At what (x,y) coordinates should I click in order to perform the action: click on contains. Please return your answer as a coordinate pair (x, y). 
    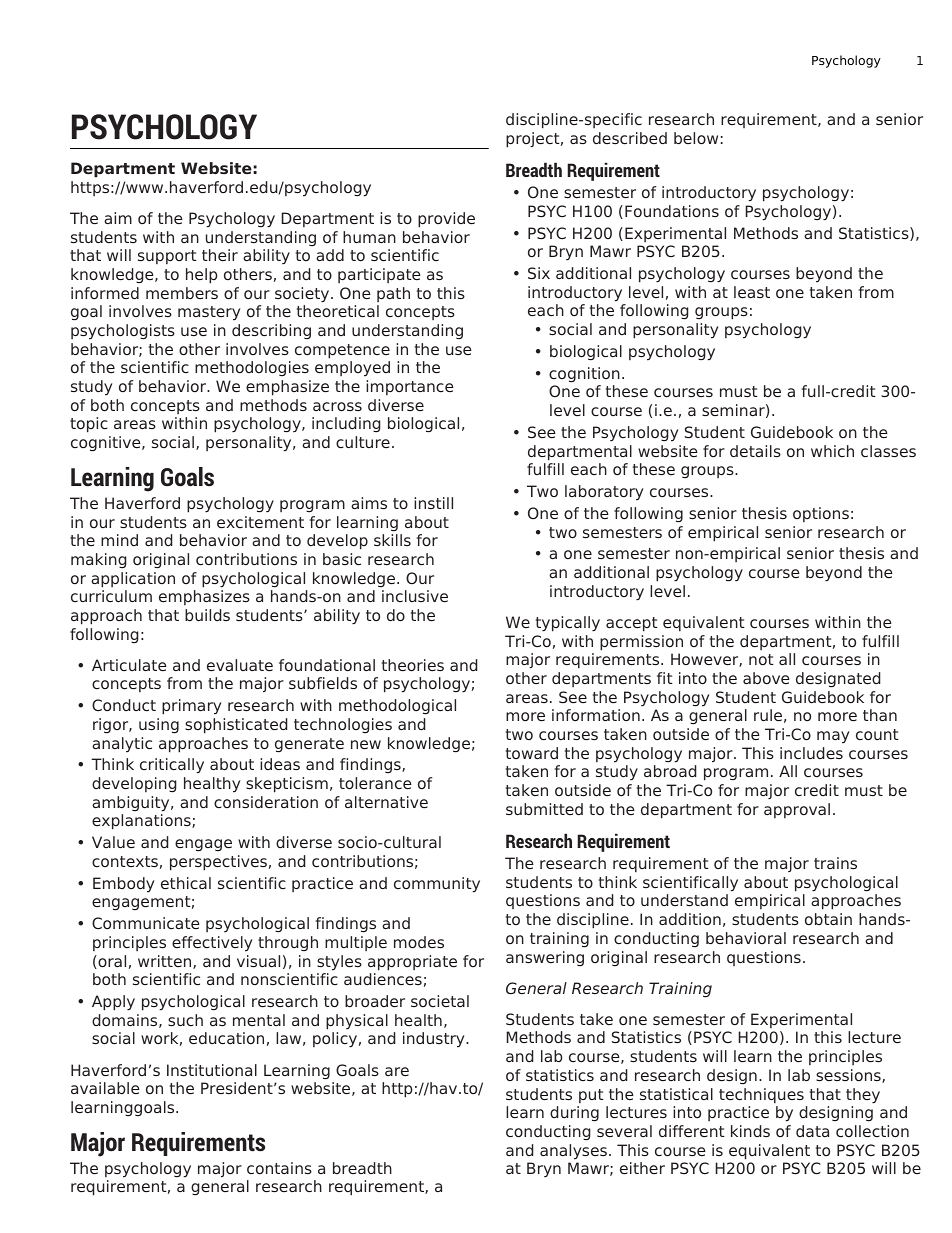
    Looking at the image, I should click on (279, 1168).
